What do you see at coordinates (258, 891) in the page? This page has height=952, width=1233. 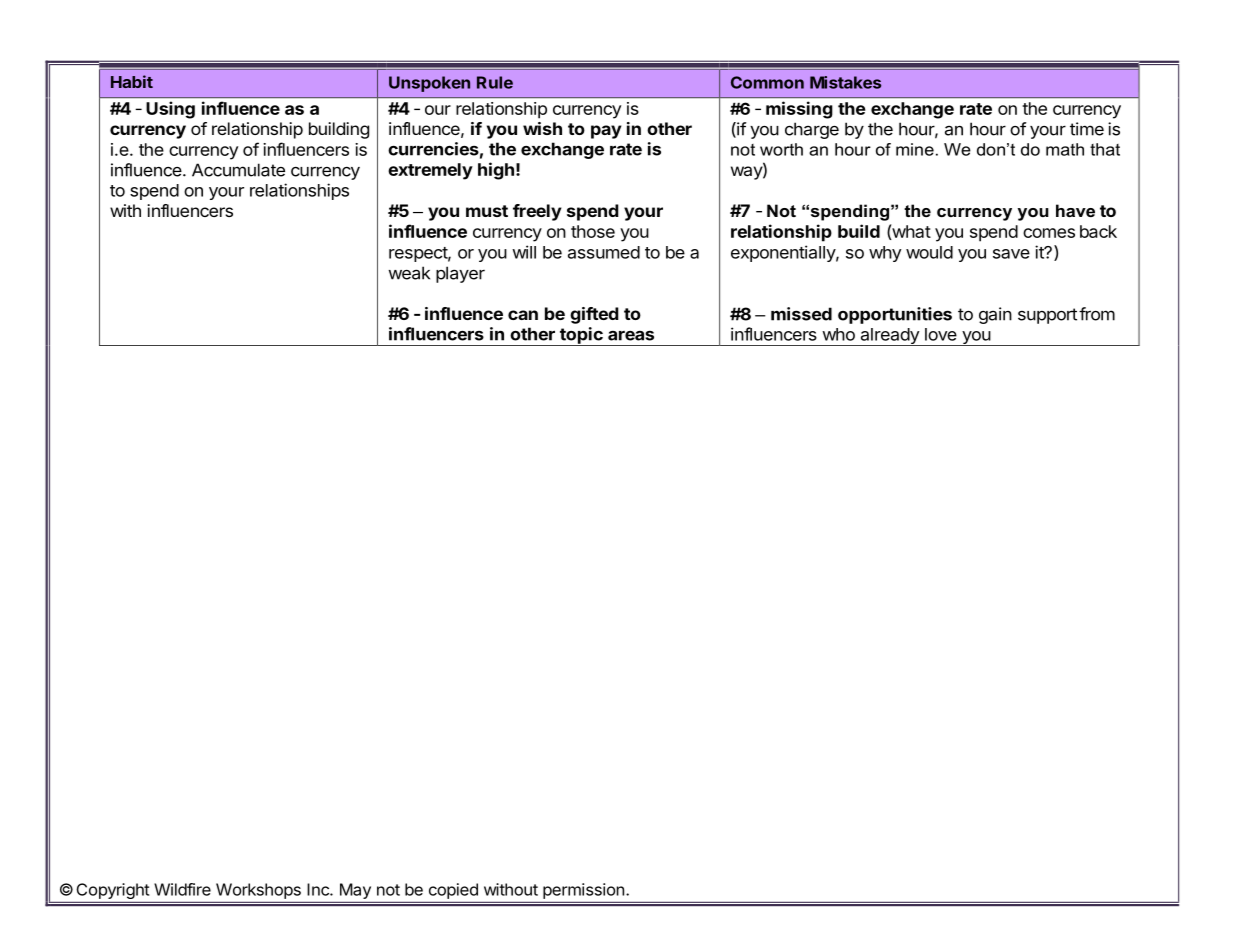 I see `Workshops` at bounding box center [258, 891].
